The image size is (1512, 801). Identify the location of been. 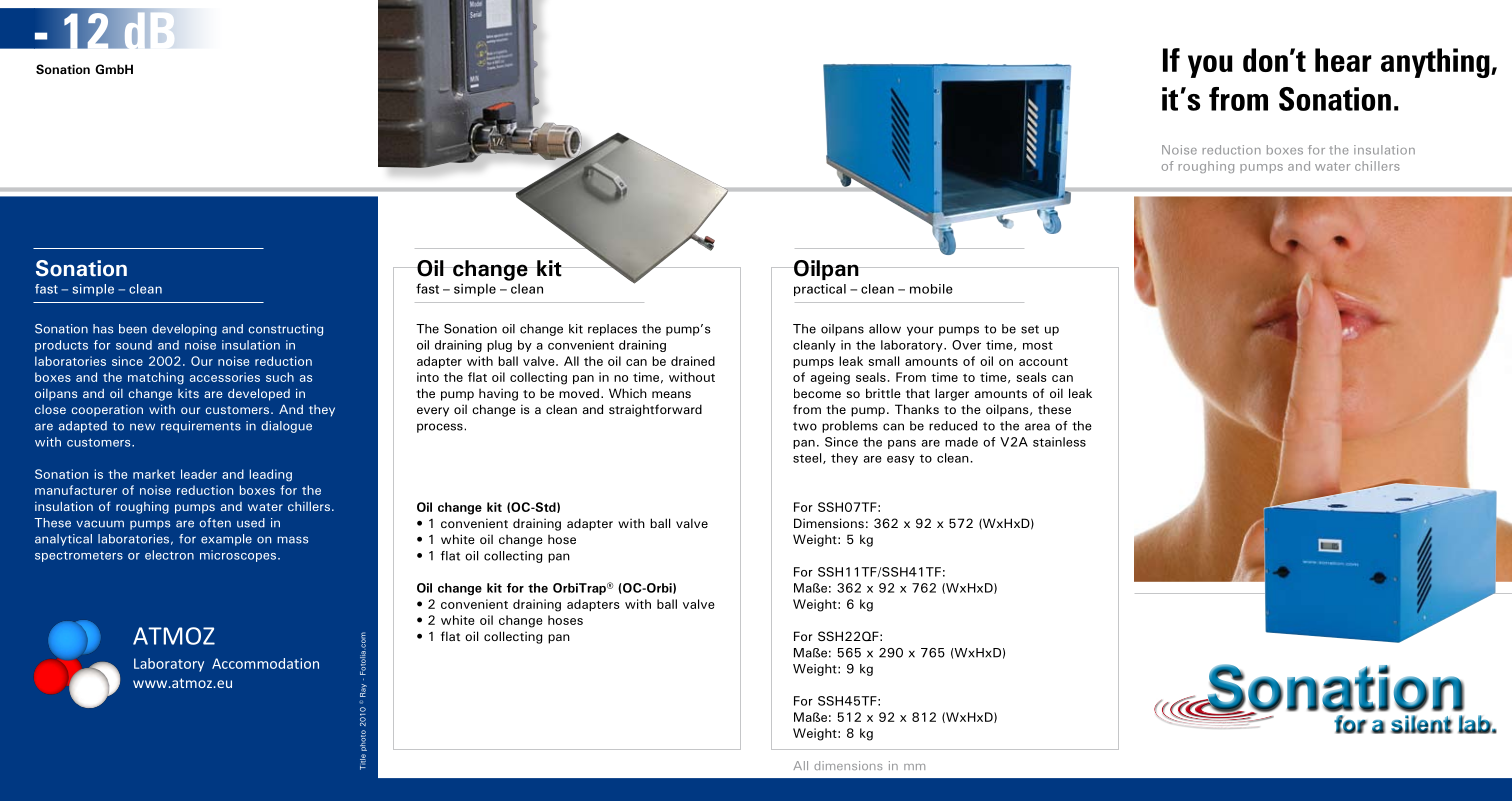
(133, 329).
